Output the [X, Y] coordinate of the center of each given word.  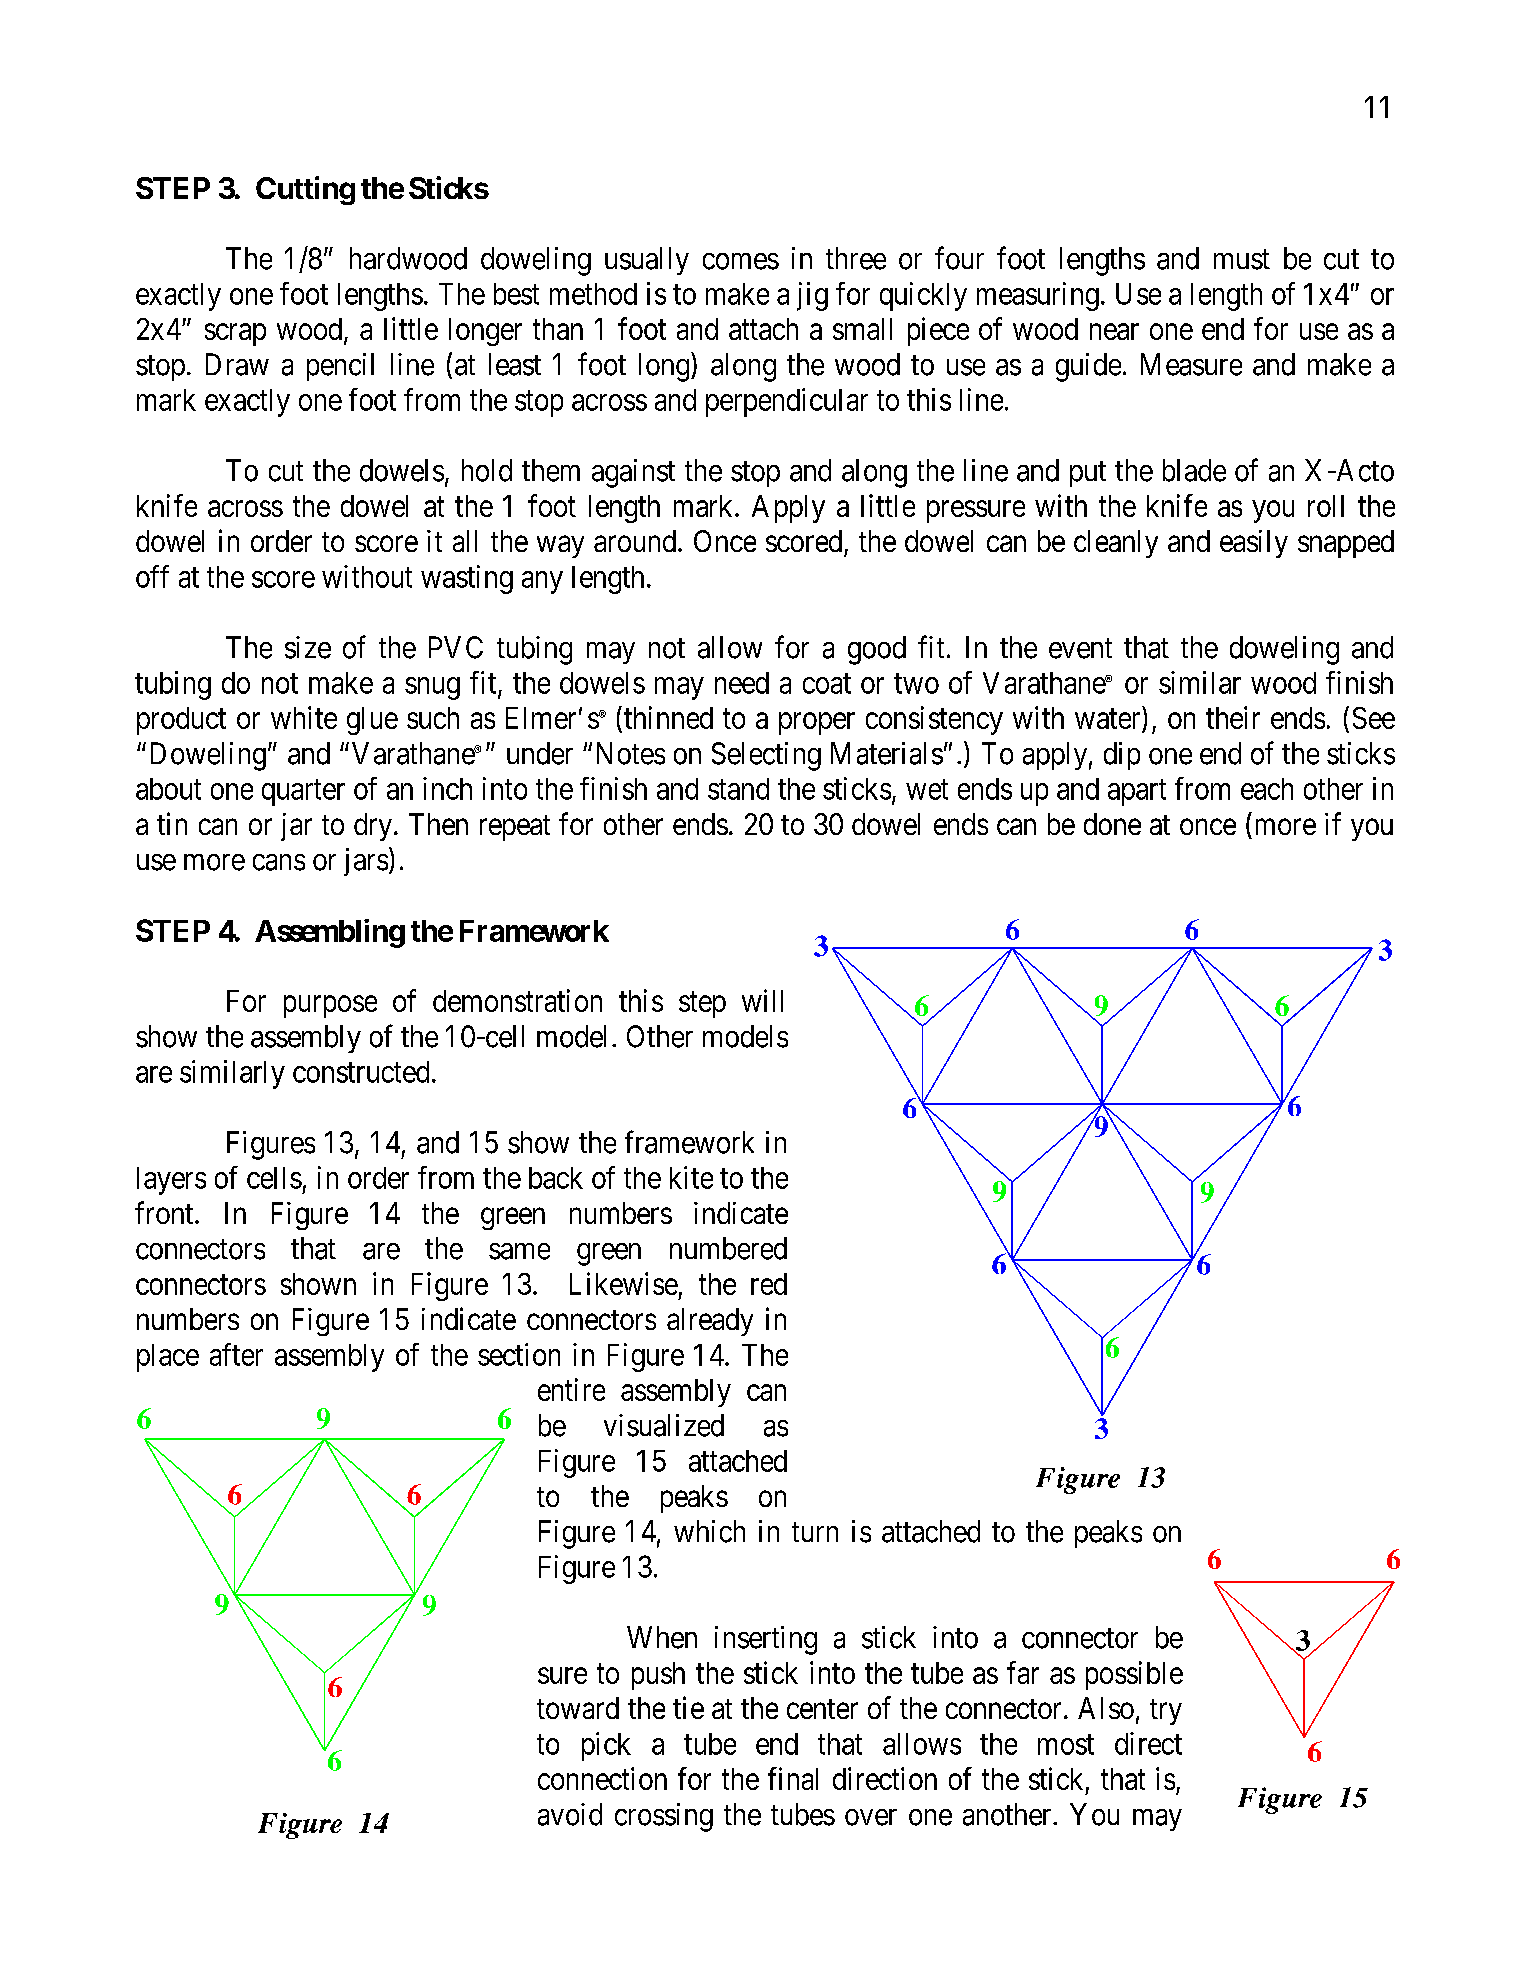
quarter [303, 793]
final [793, 1778]
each [1267, 789]
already [710, 1322]
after [236, 1354]
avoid [570, 1814]
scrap [235, 335]
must [1242, 259]
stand [738, 789]
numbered [728, 1248]
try [1166, 1712]
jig [812, 296]
